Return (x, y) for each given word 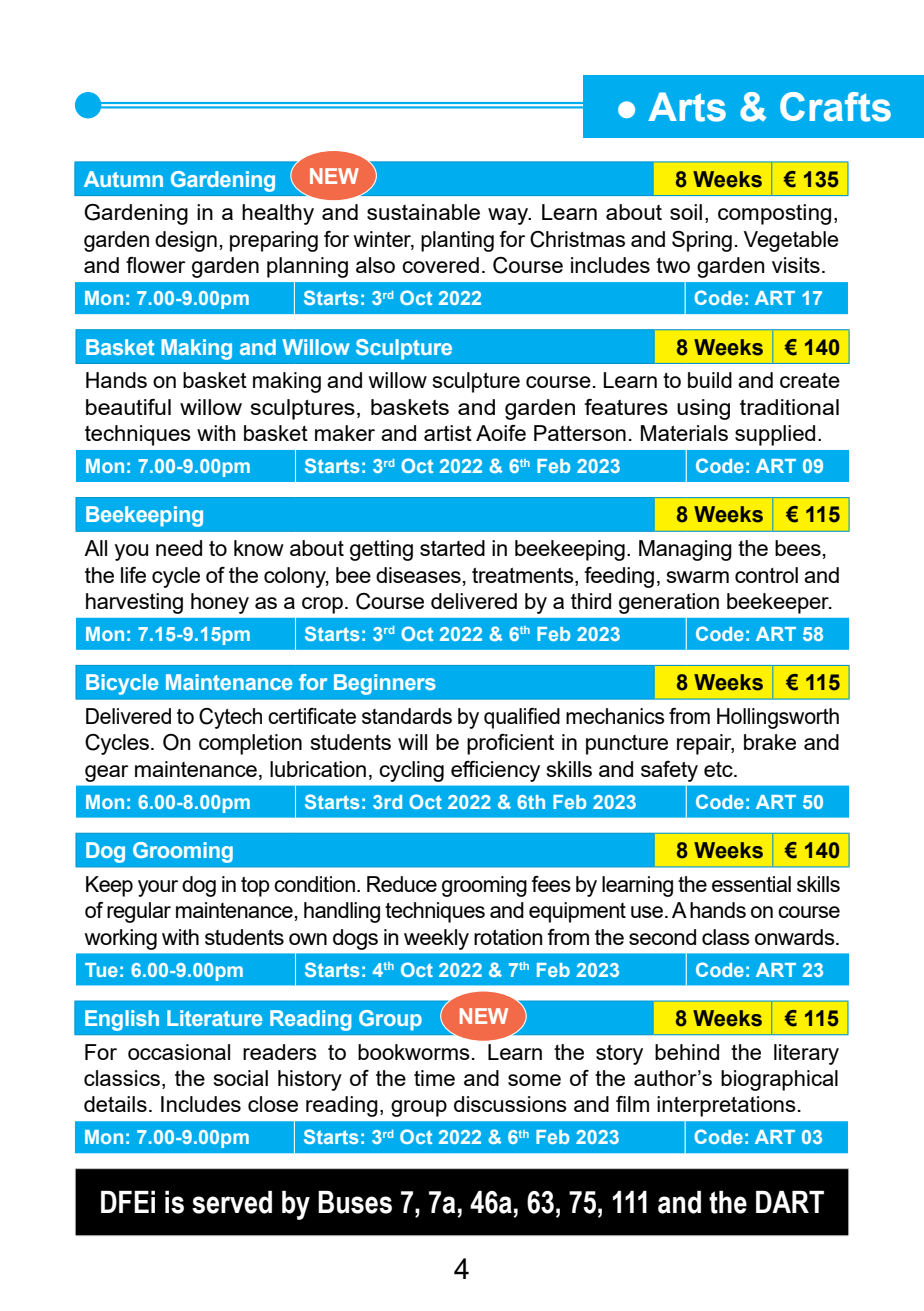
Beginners (385, 684)
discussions (510, 1104)
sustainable (423, 212)
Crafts (835, 107)
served (232, 1202)
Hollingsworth (778, 718)
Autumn (123, 179)
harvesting (134, 603)
